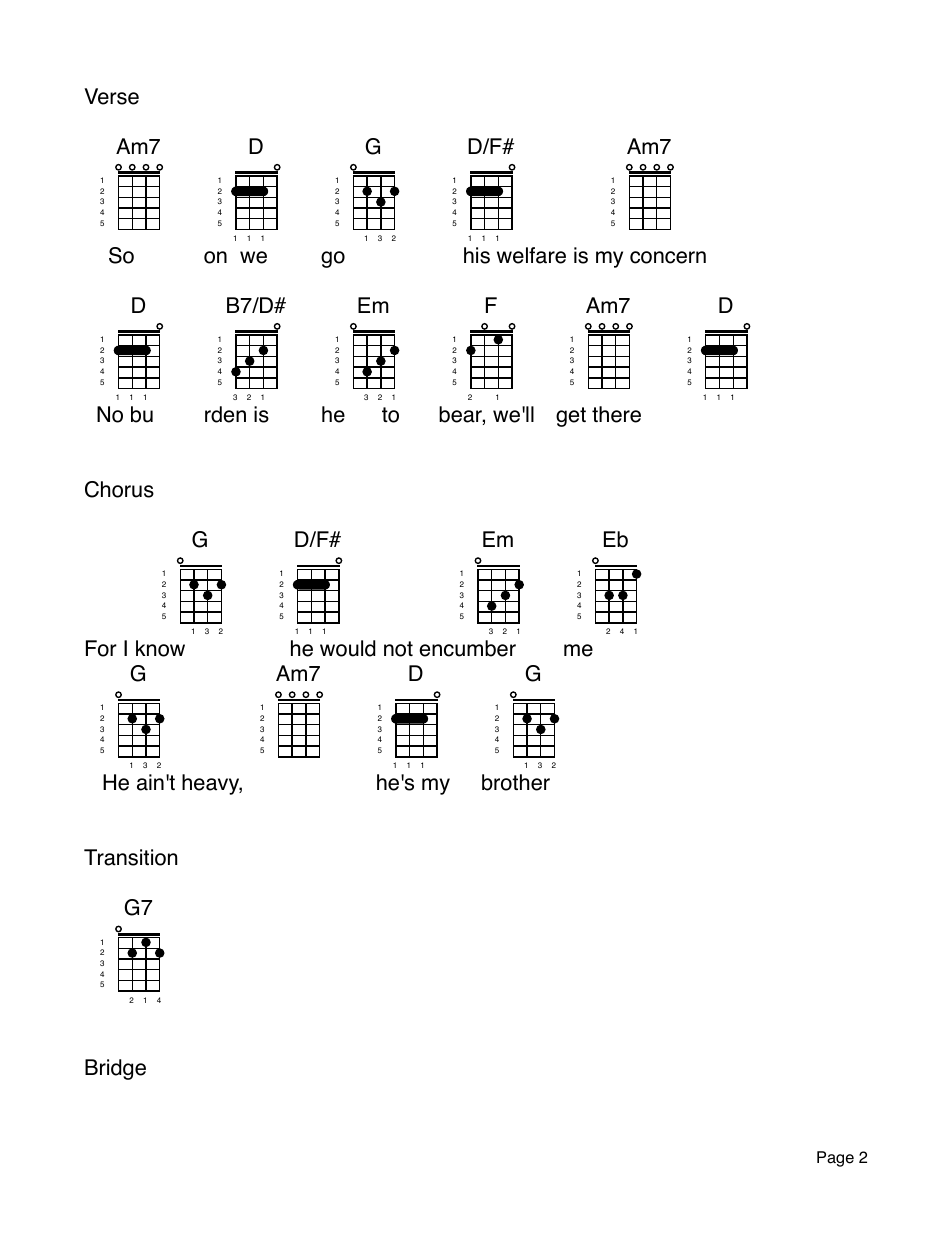  I want to click on Page, so click(835, 1159).
